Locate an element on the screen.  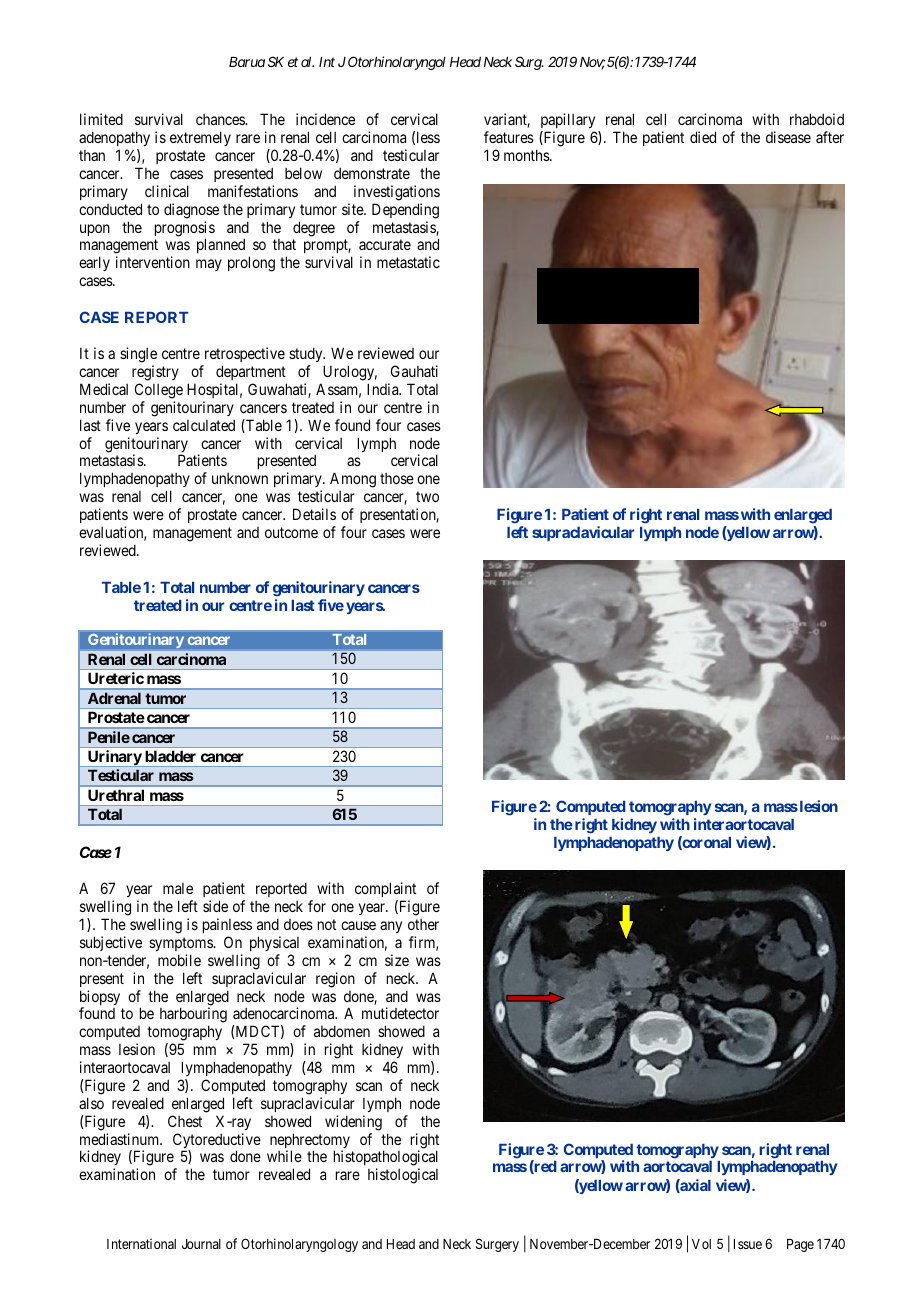
two is located at coordinates (427, 496).
